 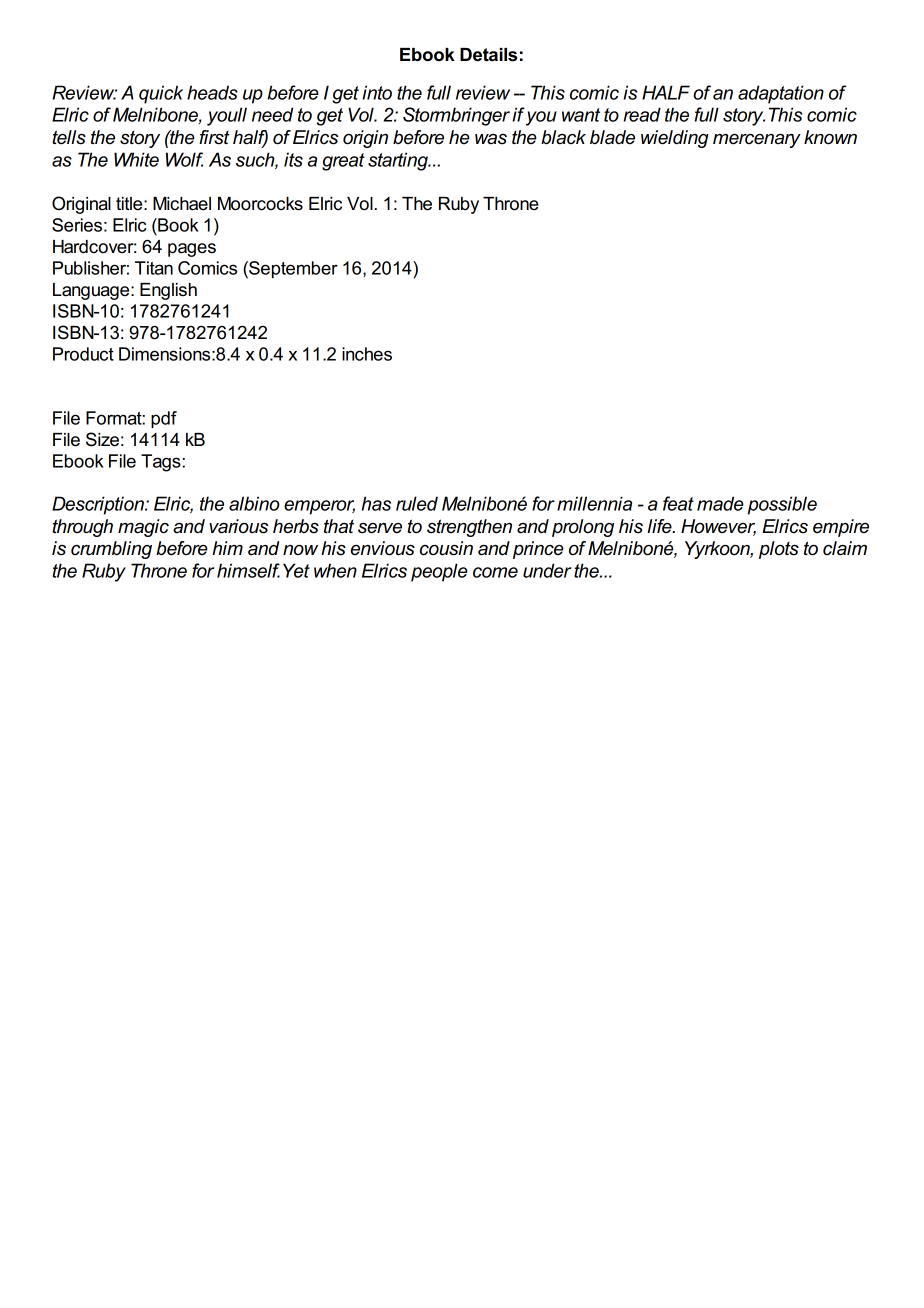 I want to click on pages, so click(x=192, y=250).
